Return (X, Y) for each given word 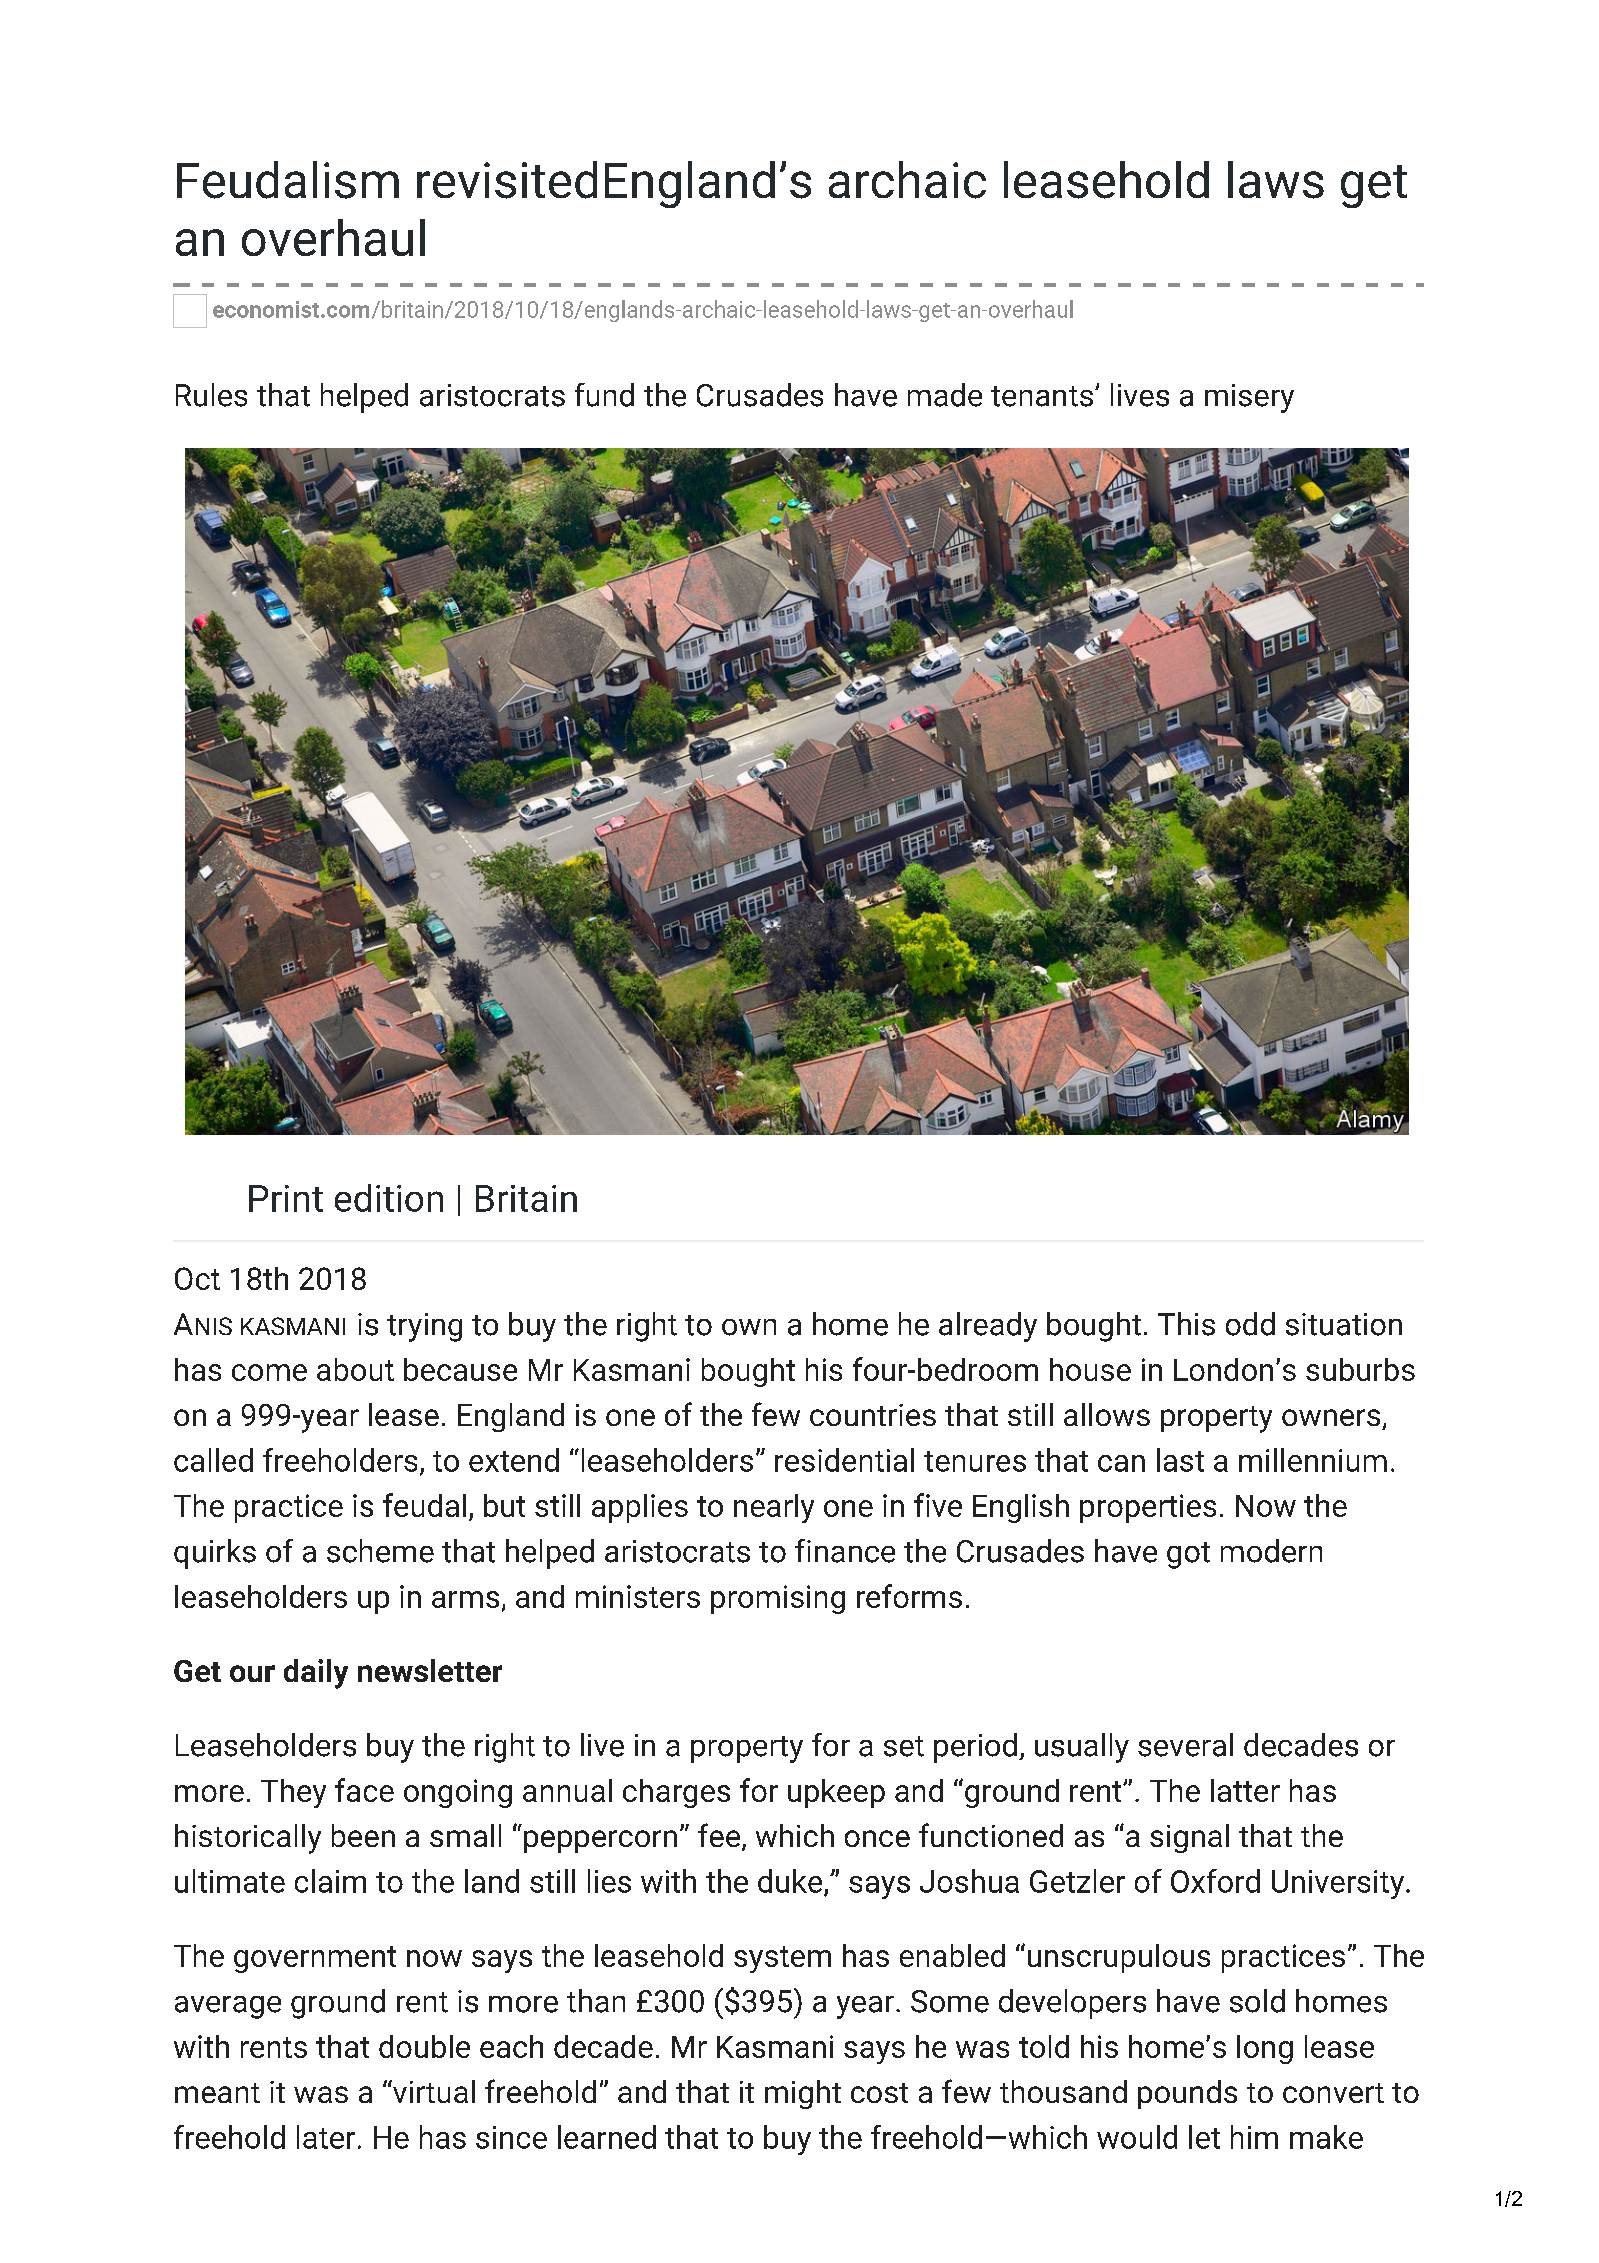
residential (844, 1460)
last (1180, 1460)
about (355, 1369)
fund (604, 395)
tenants (1042, 396)
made (945, 395)
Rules (211, 395)
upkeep (836, 1793)
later (326, 2137)
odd (1250, 1324)
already (988, 1327)
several (1185, 1745)
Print (286, 1198)
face (364, 1790)
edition (389, 1198)
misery (1249, 398)
